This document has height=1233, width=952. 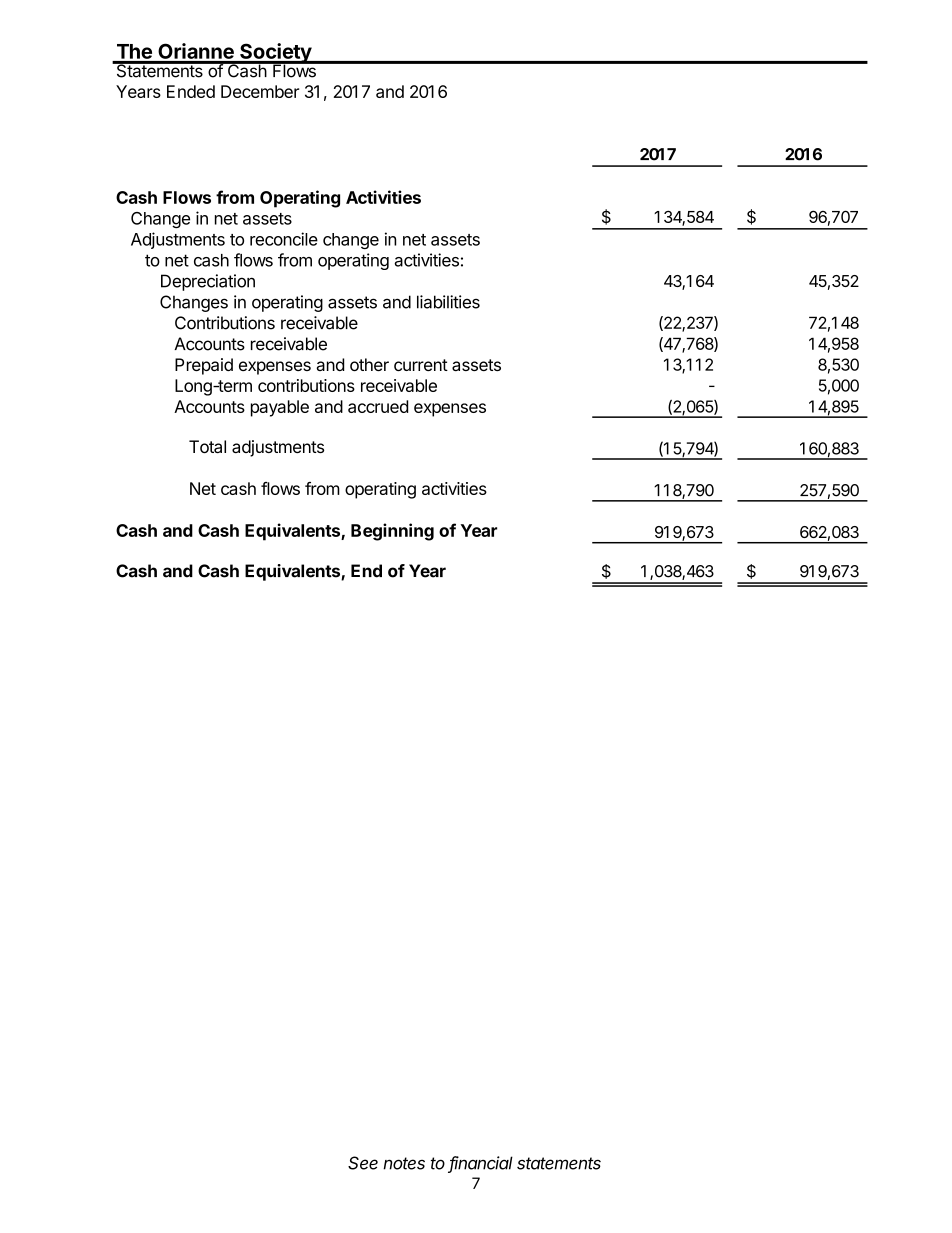 I want to click on payable, so click(x=280, y=408).
